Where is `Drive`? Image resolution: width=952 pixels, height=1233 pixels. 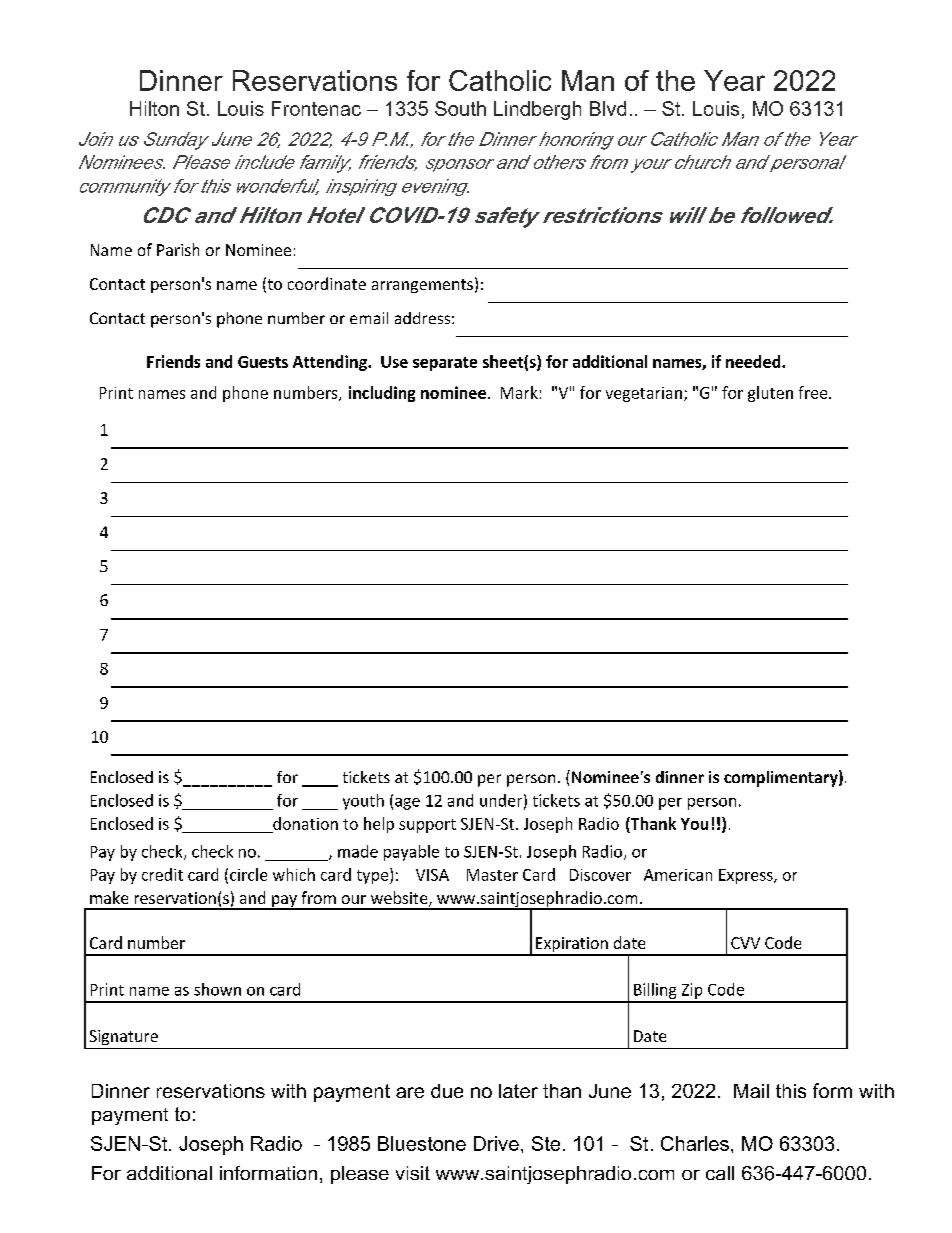 Drive is located at coordinates (496, 1143).
